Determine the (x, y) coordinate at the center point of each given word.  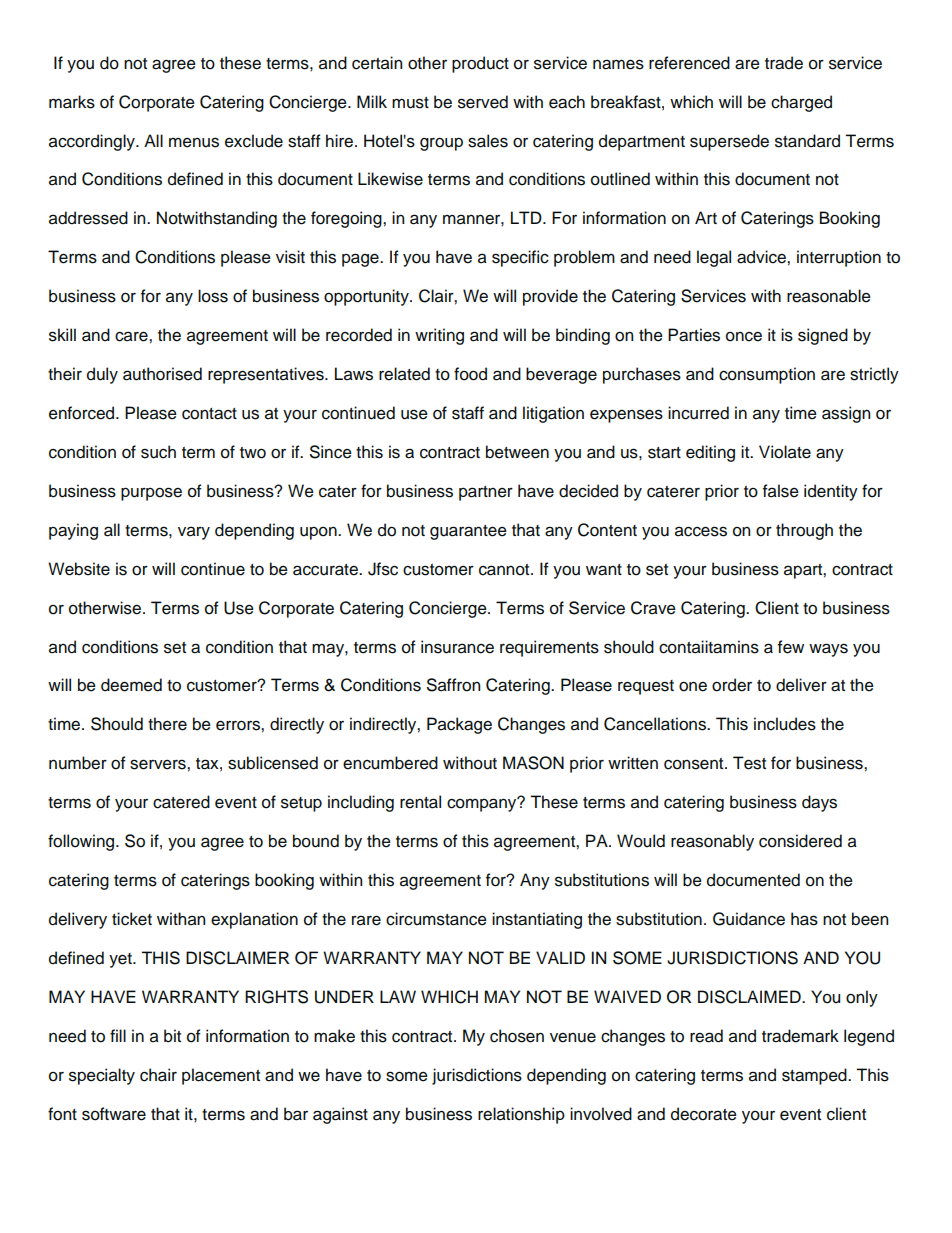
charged (801, 103)
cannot (505, 570)
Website (79, 569)
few (791, 647)
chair (158, 1075)
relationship (521, 1115)
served (483, 102)
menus (194, 142)
